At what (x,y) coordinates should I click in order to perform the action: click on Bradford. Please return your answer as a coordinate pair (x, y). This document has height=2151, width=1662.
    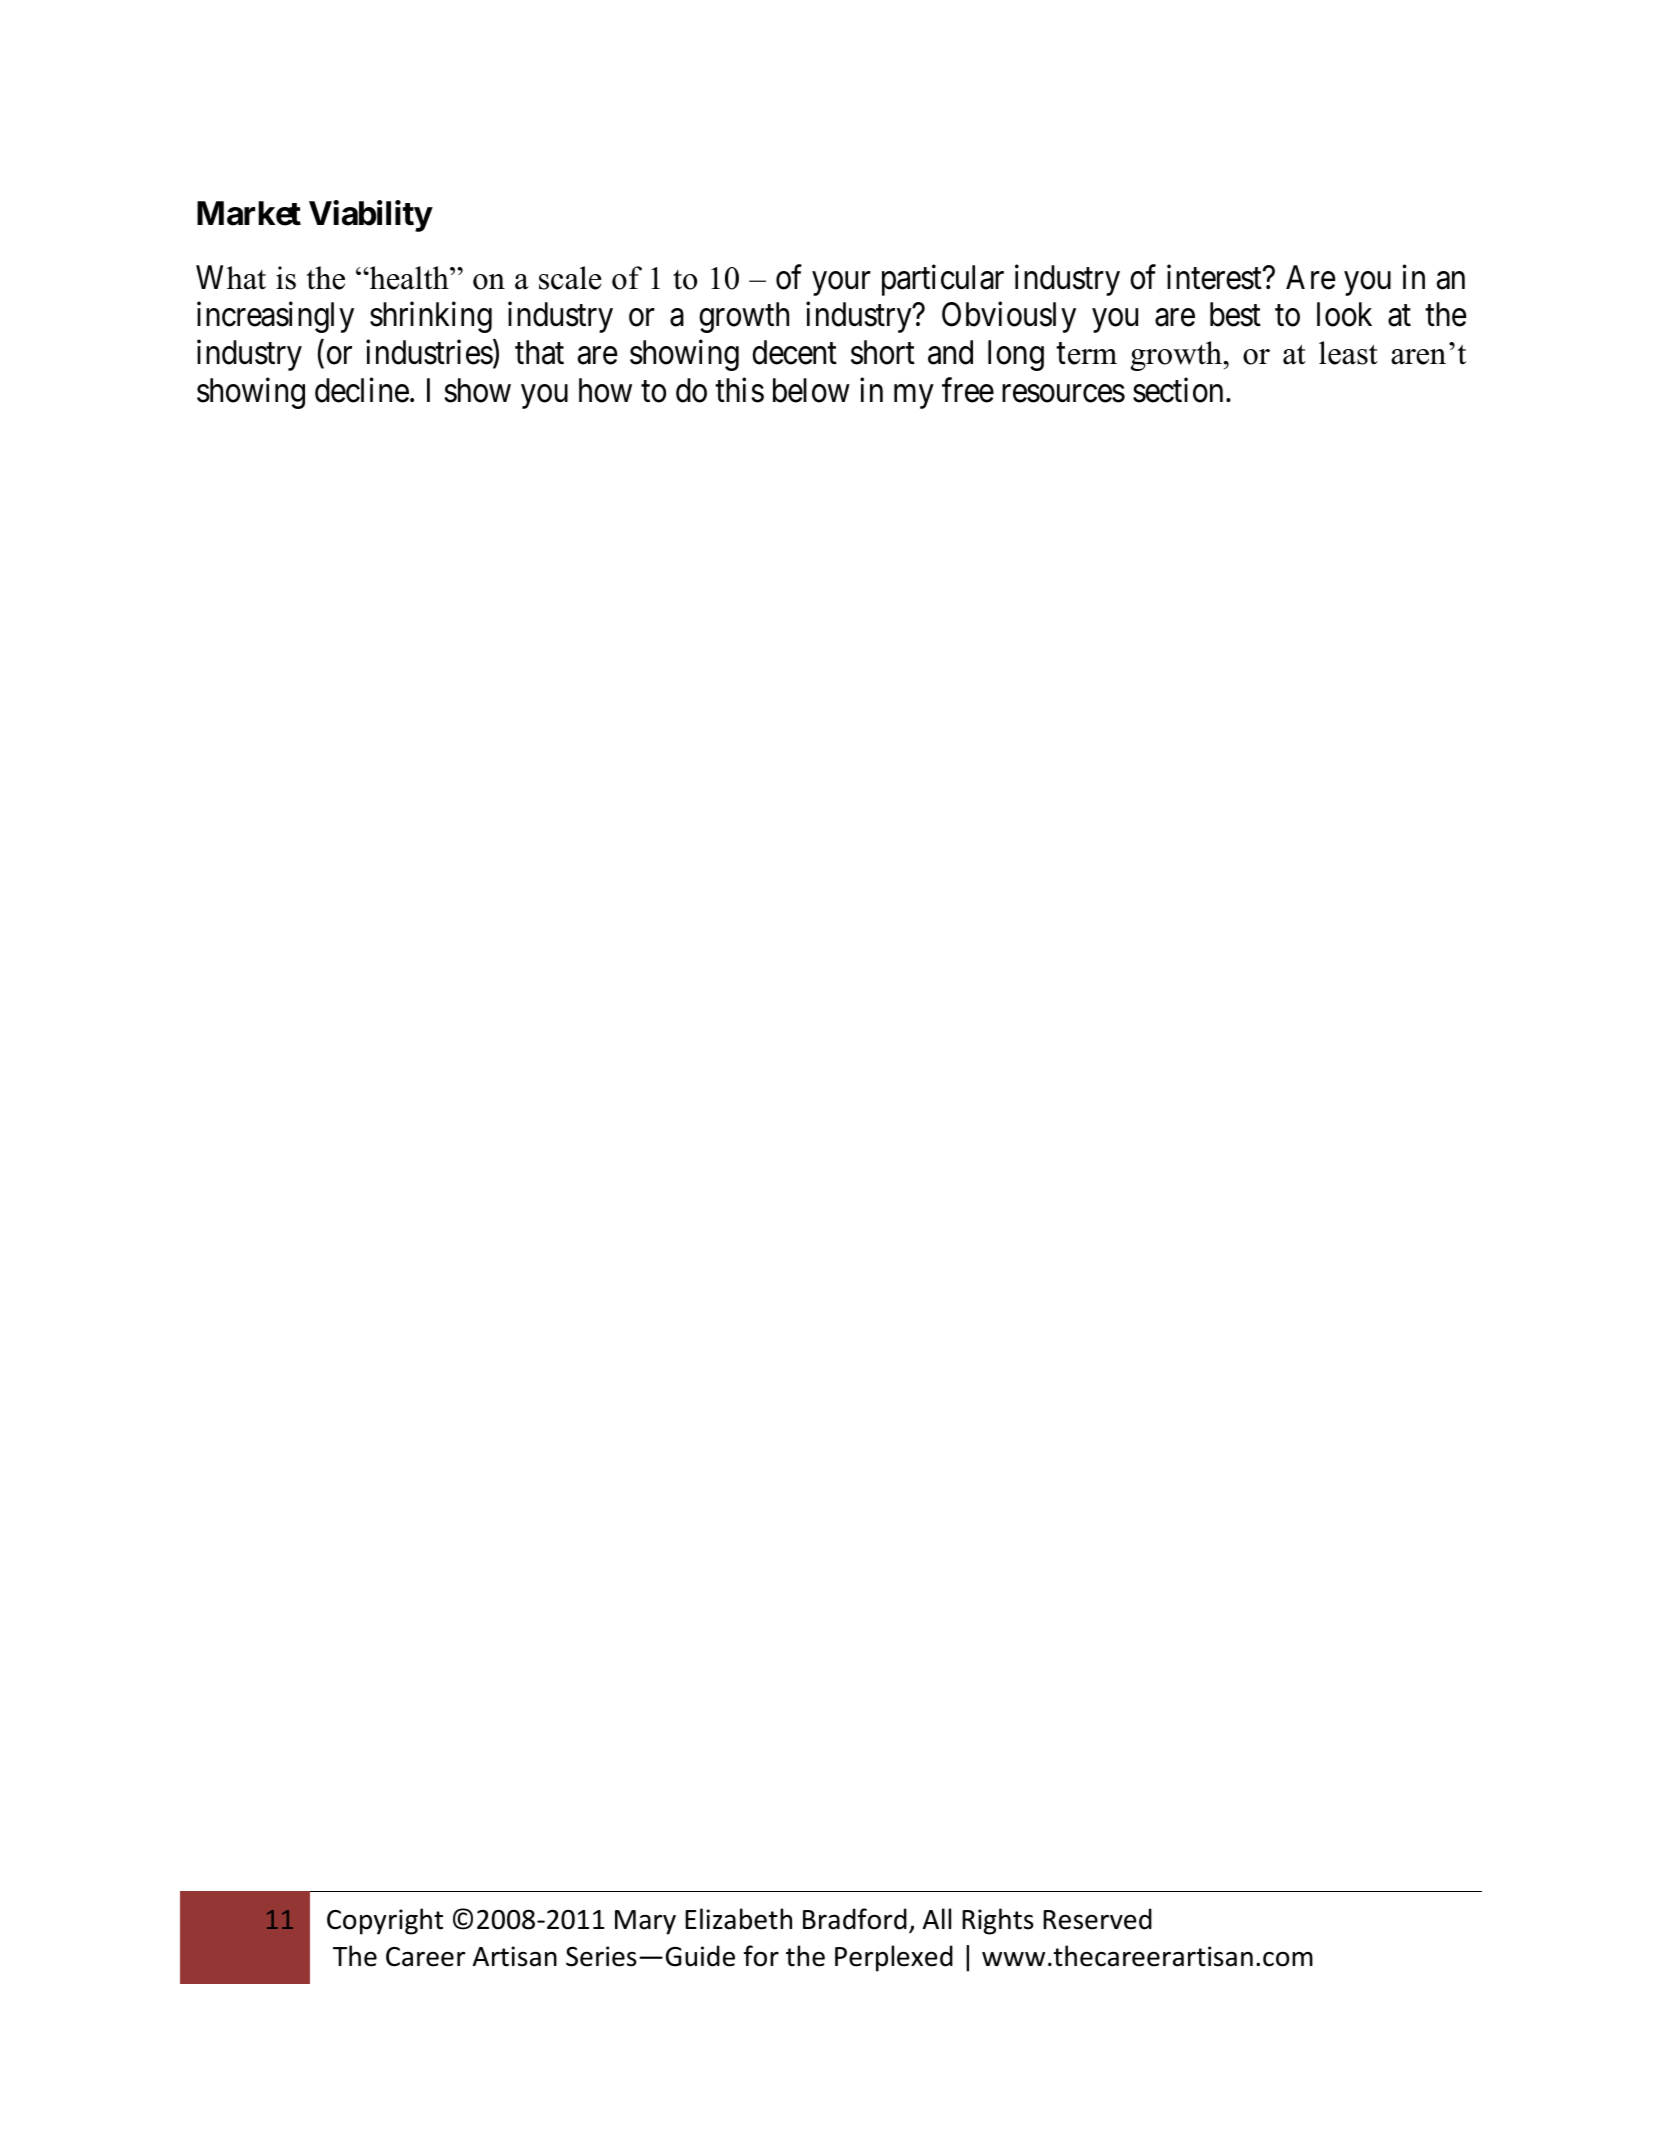
    Looking at the image, I should click on (855, 1919).
